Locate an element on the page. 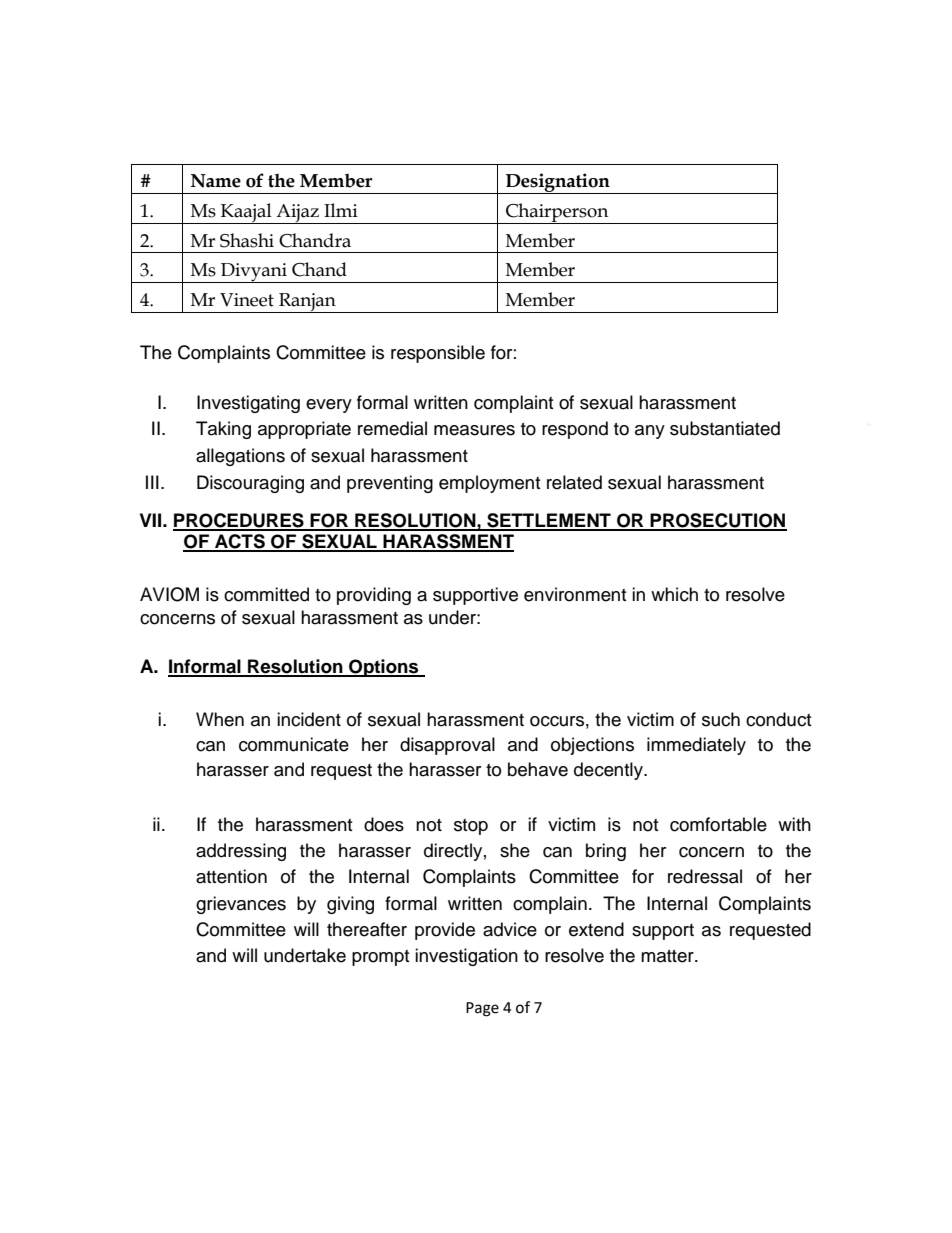 The image size is (952, 1233). disapproval is located at coordinates (447, 746).
